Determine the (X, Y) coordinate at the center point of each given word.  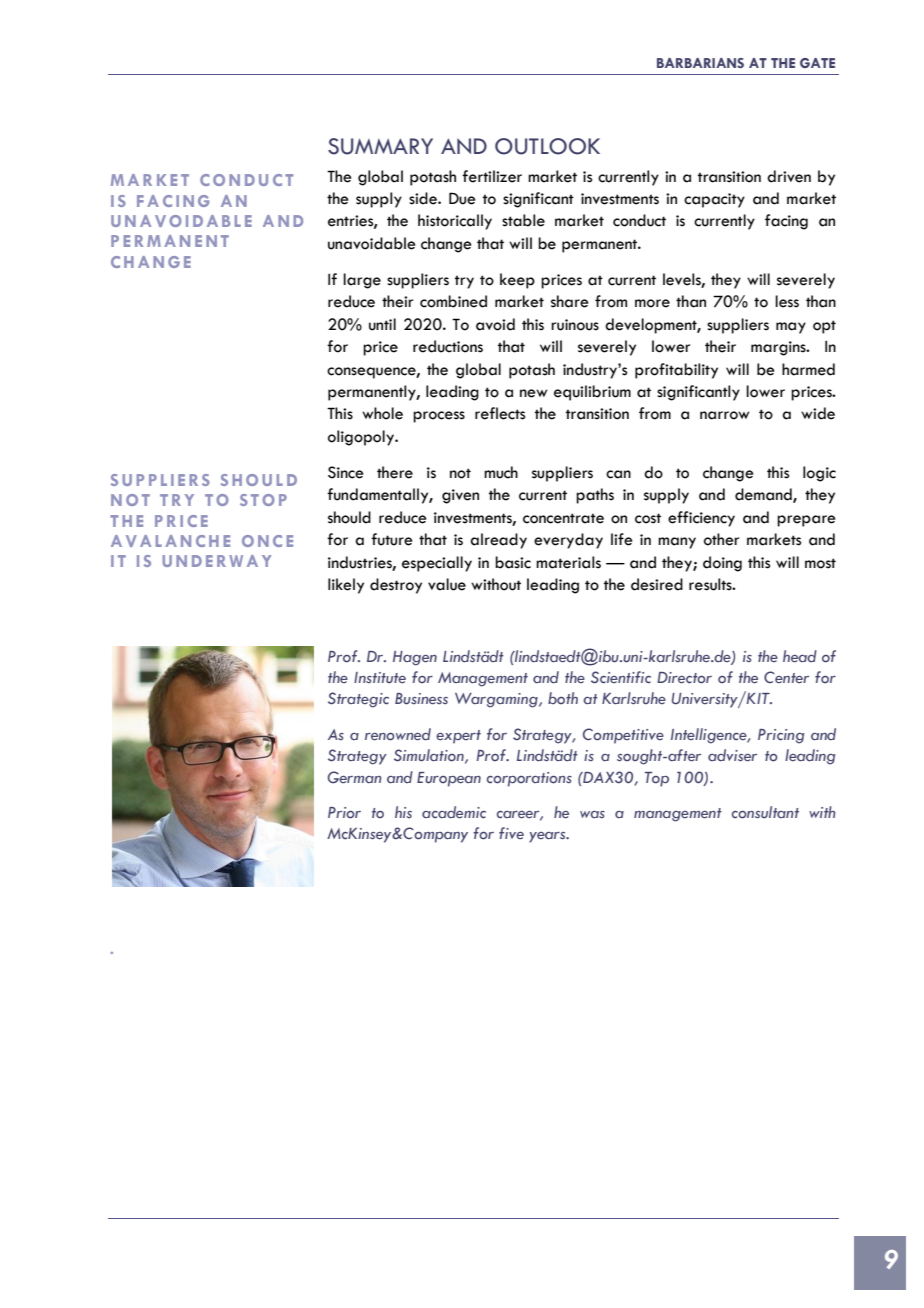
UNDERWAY (217, 561)
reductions (448, 346)
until (382, 324)
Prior (344, 813)
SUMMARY (380, 146)
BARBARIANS (700, 63)
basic (513, 562)
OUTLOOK (547, 146)
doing (722, 564)
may (791, 328)
